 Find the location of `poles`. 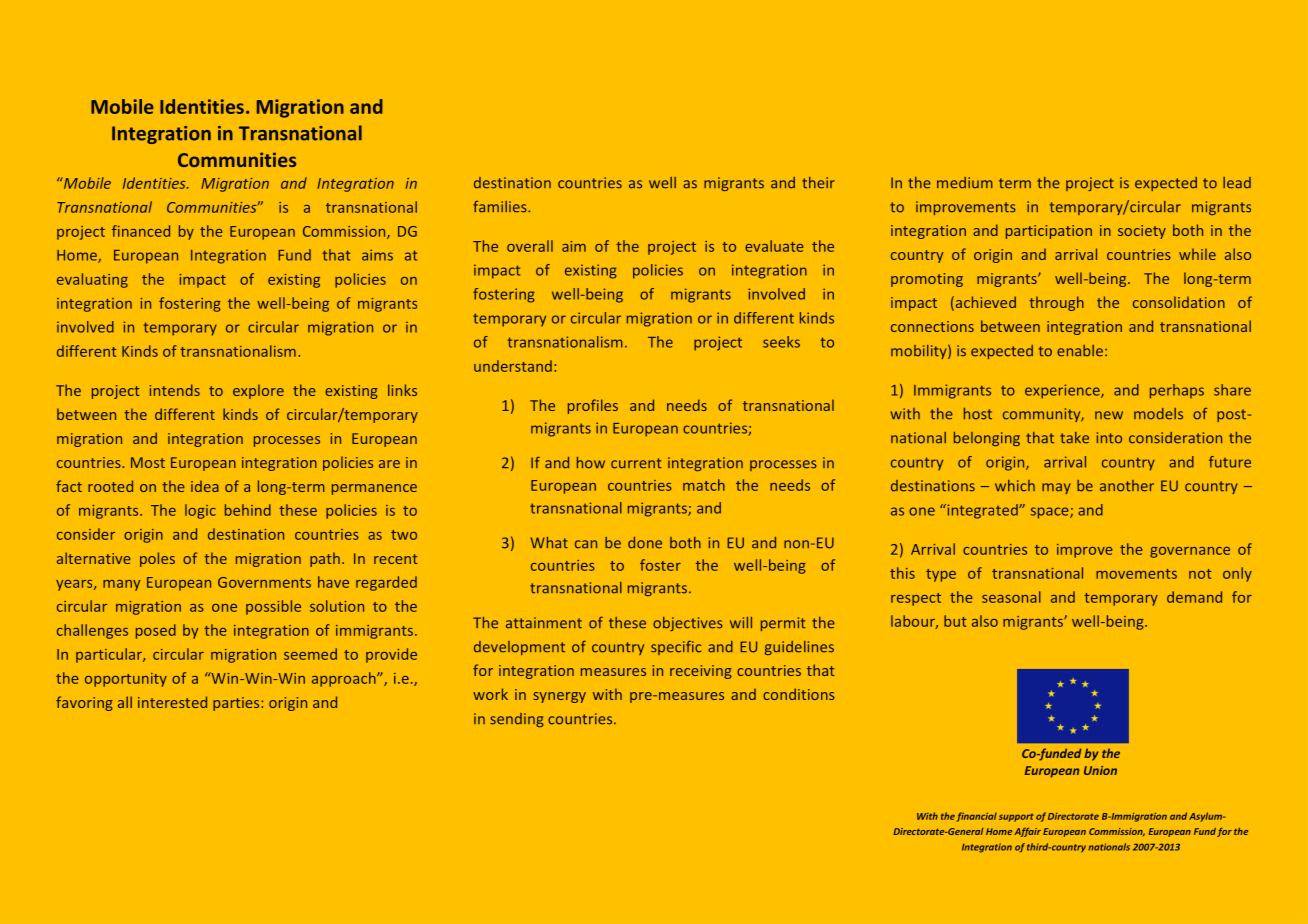

poles is located at coordinates (157, 559).
